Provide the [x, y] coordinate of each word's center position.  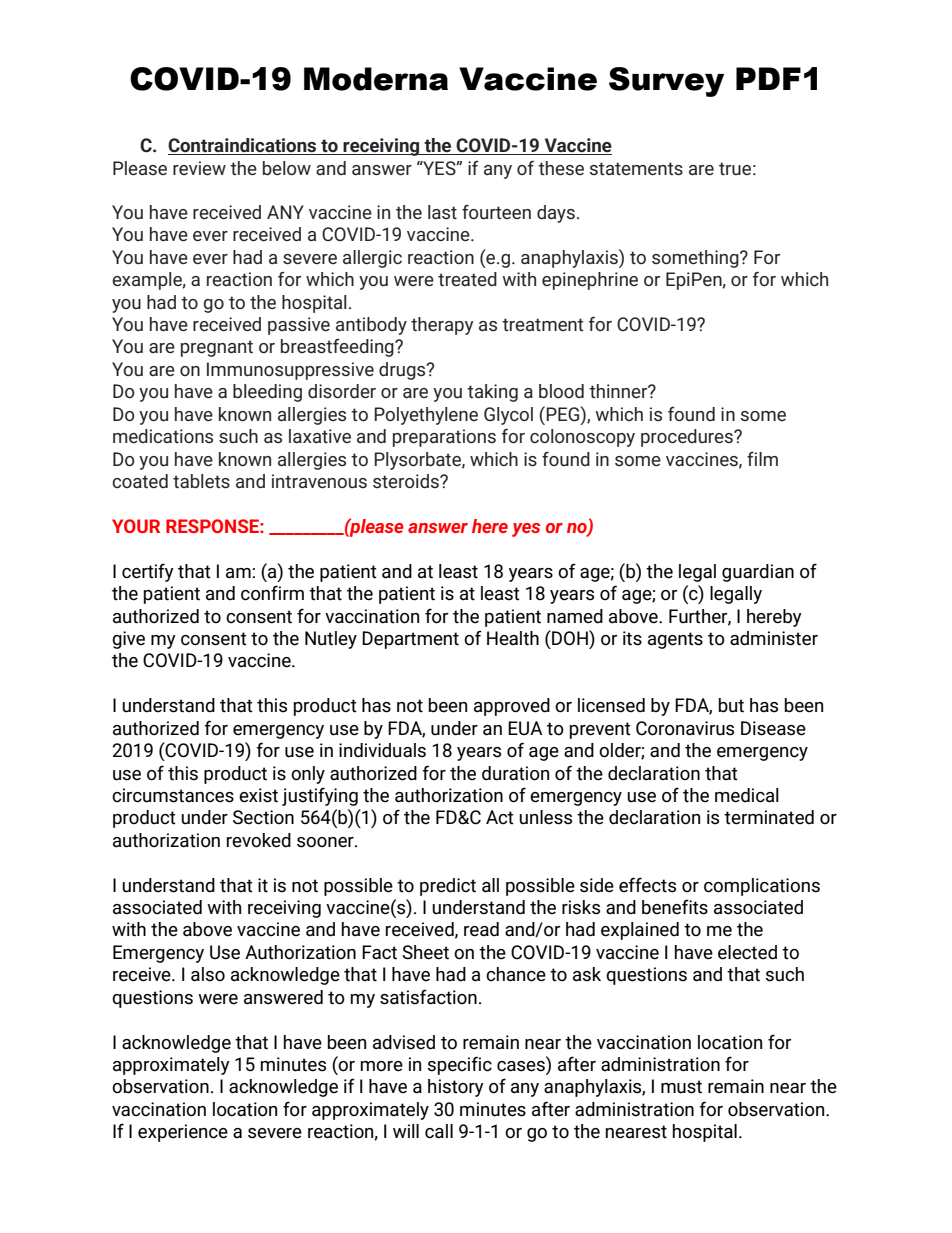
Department [410, 640]
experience [183, 1133]
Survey [666, 82]
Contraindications [243, 146]
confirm [272, 593]
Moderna [376, 79]
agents [675, 640]
